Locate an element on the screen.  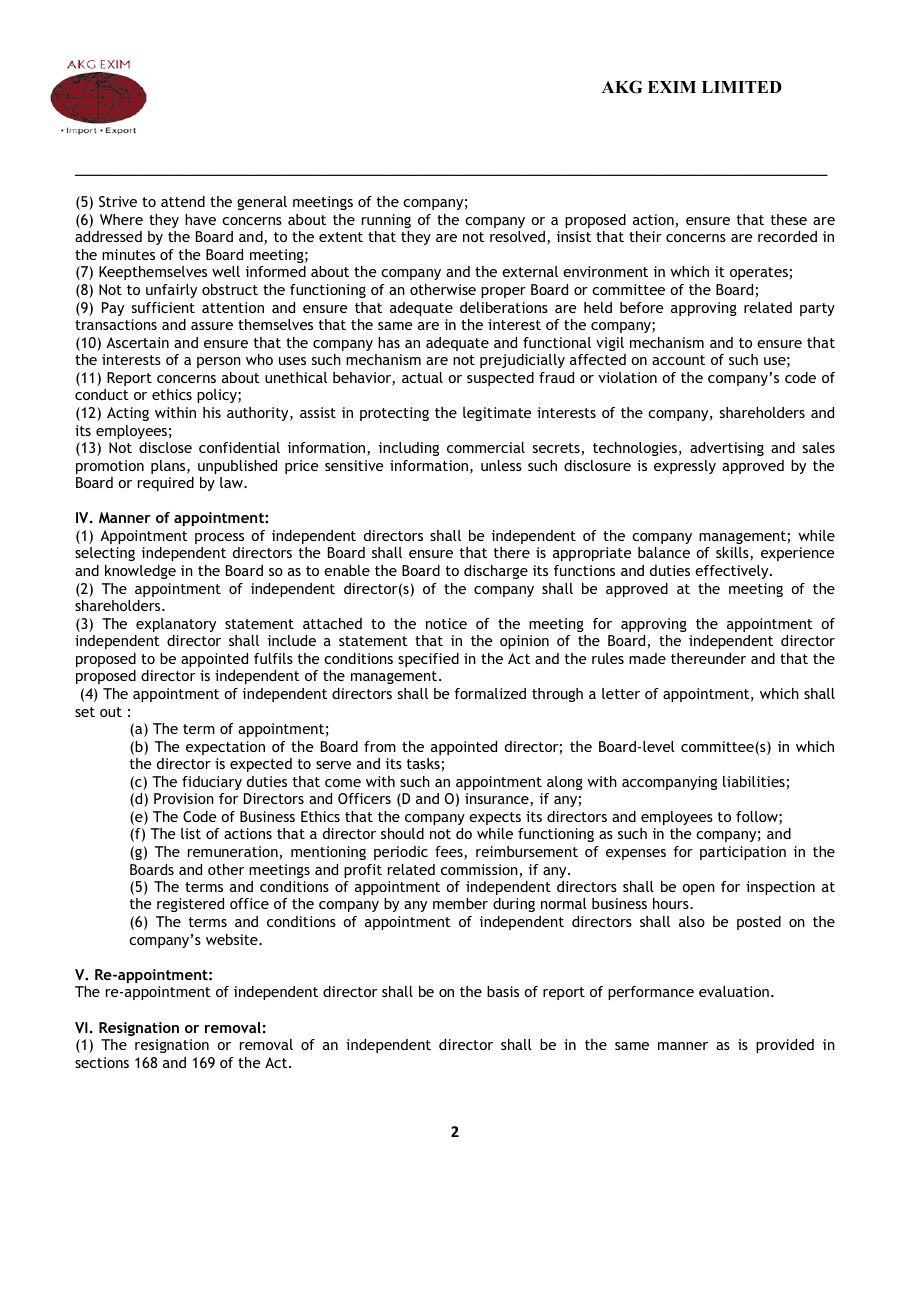
attend is located at coordinates (183, 201).
